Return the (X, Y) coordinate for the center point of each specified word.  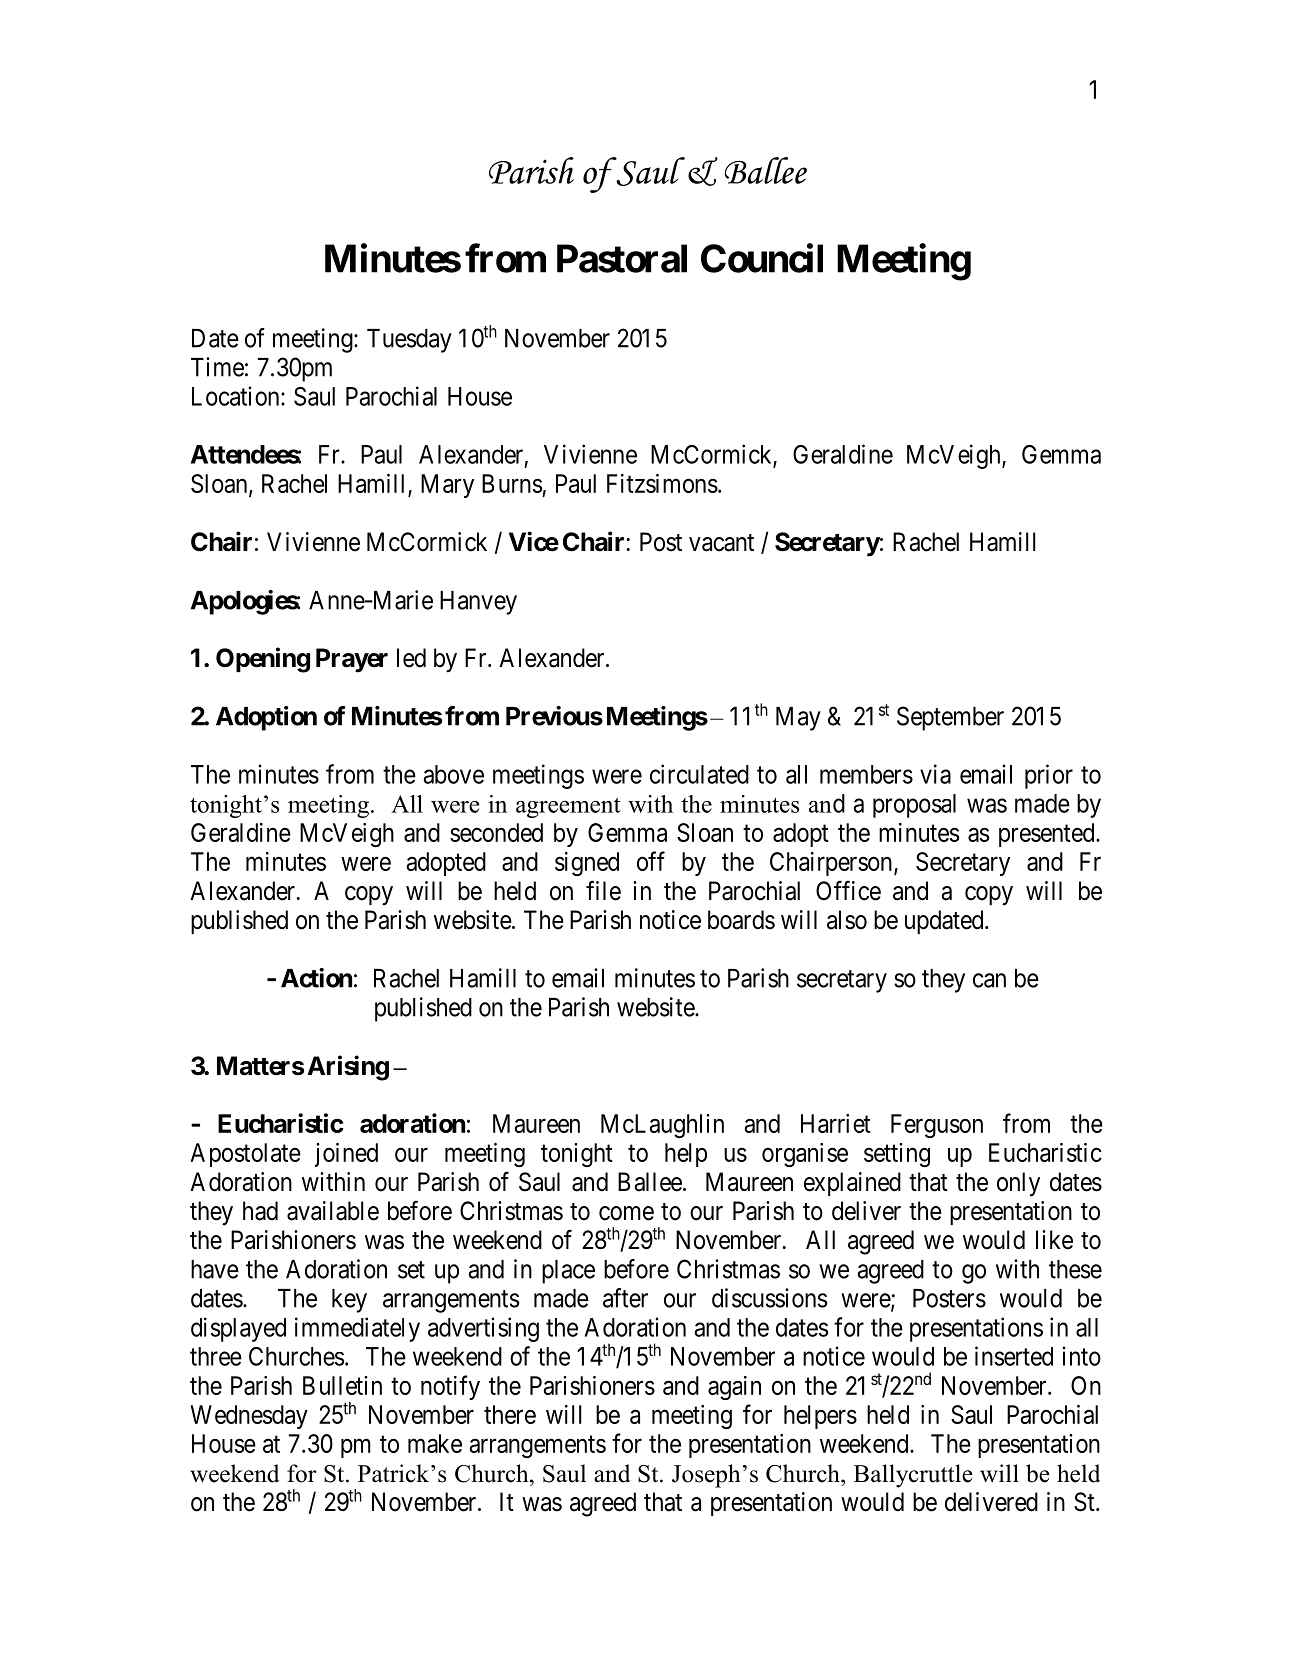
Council (762, 258)
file (603, 890)
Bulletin (342, 1385)
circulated (699, 774)
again (734, 1388)
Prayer (352, 660)
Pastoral (622, 258)
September (950, 718)
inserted (1014, 1356)
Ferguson (937, 1126)
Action (316, 978)
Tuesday (409, 341)
